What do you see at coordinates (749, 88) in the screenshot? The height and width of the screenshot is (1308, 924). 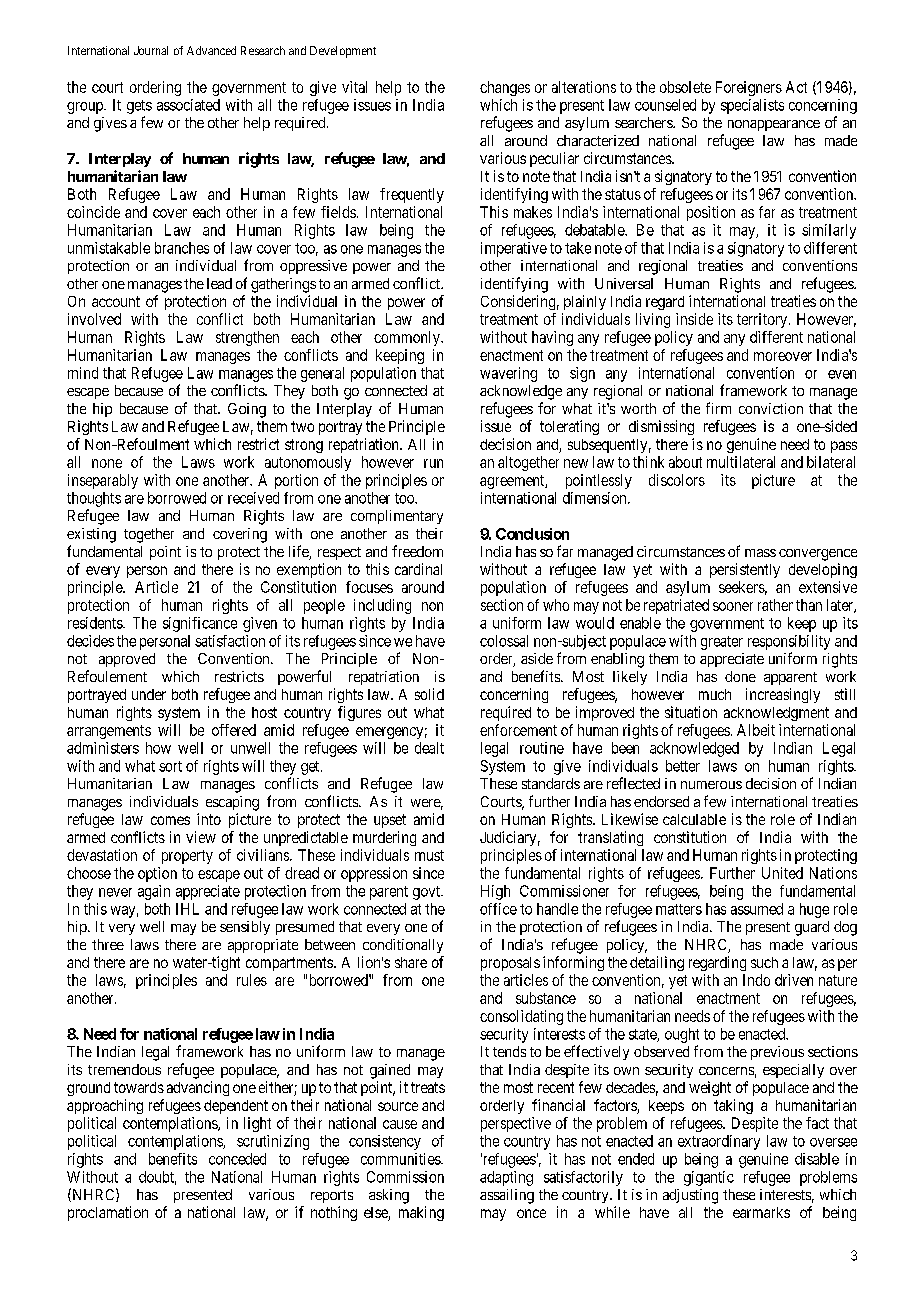 I see `Foreigners` at bounding box center [749, 88].
